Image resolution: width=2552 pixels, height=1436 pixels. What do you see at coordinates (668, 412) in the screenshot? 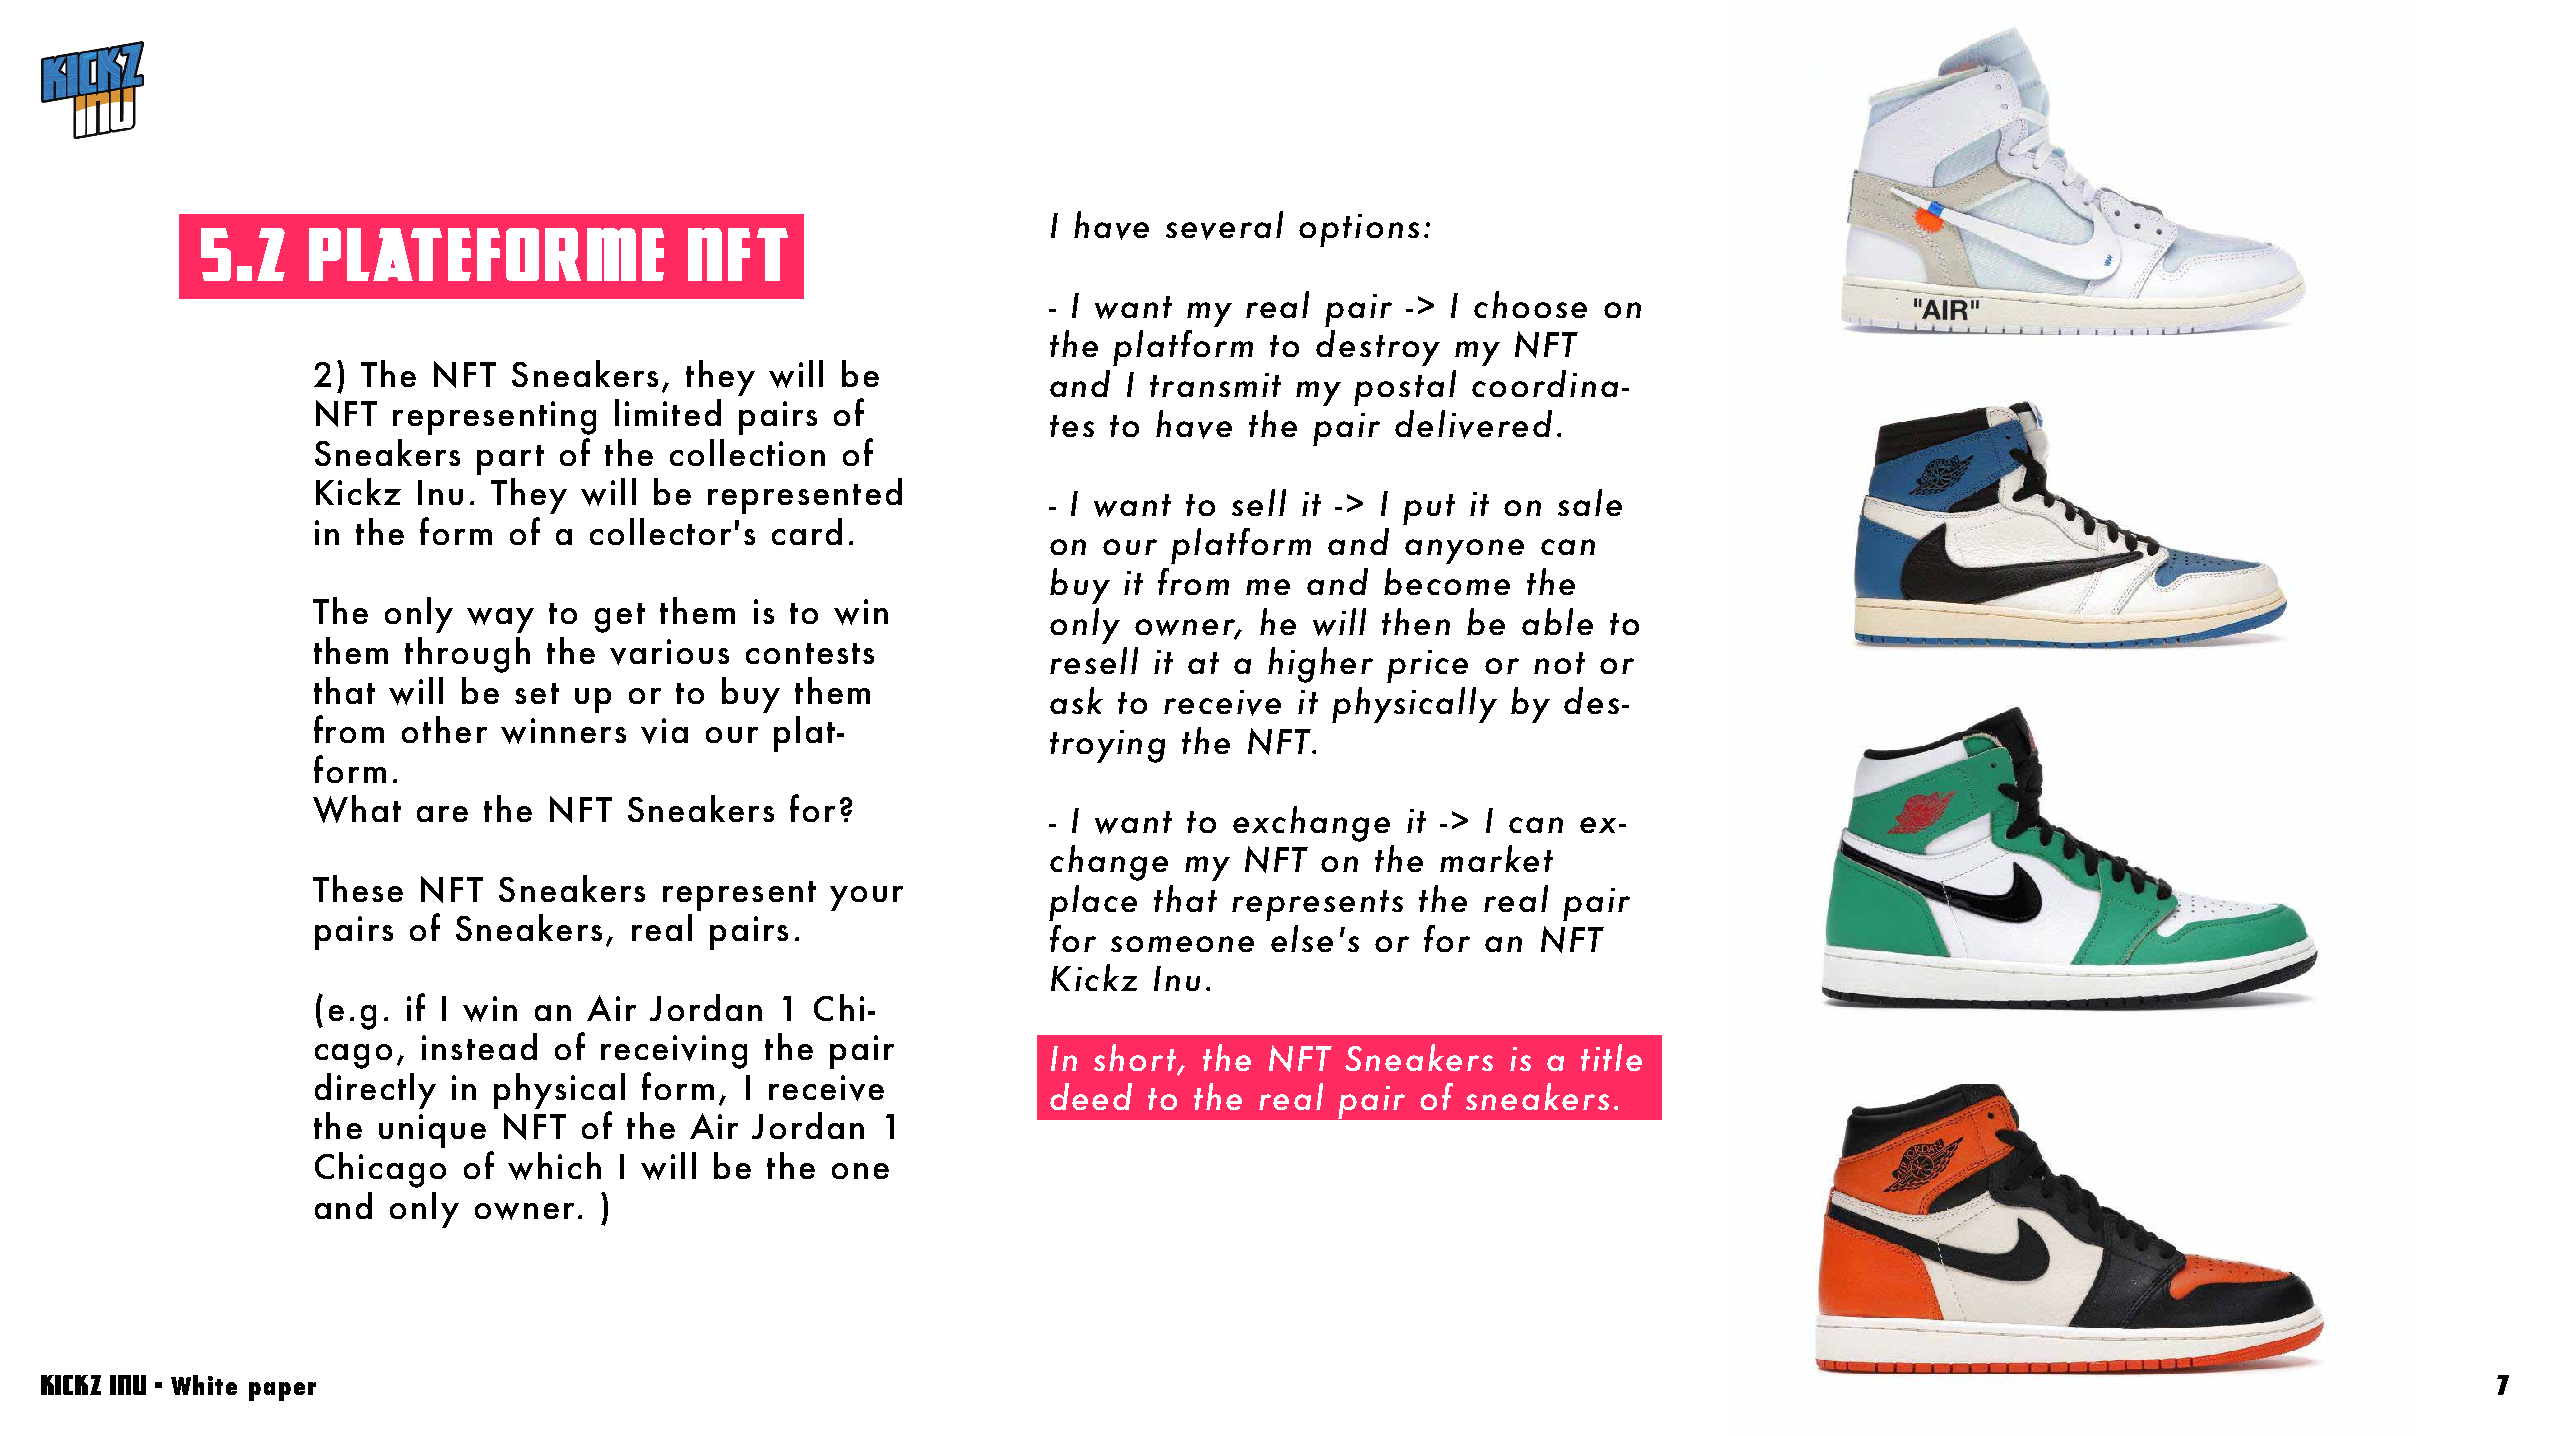
I see `limited` at bounding box center [668, 412].
